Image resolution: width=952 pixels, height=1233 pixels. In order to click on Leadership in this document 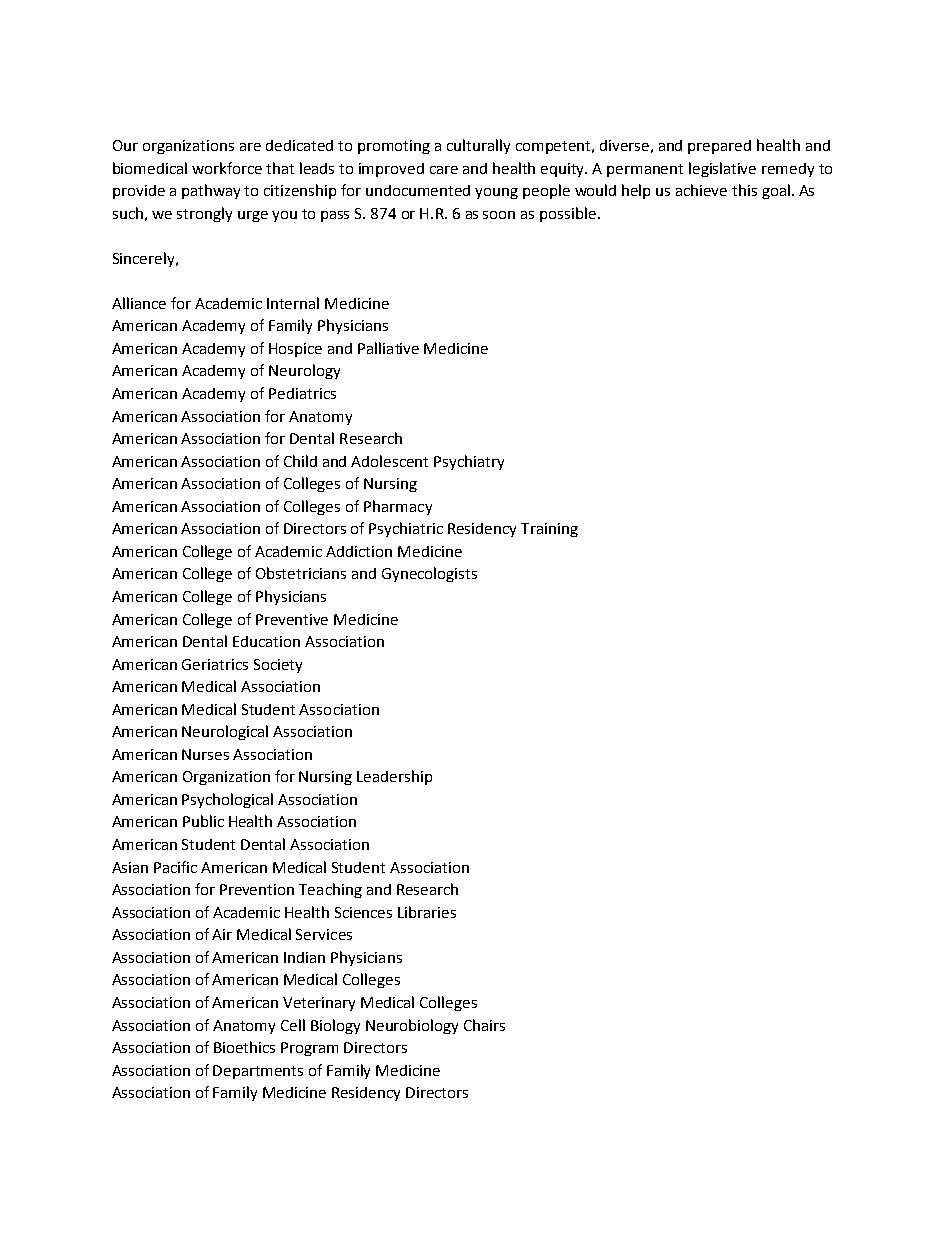, I will do `click(394, 777)`.
